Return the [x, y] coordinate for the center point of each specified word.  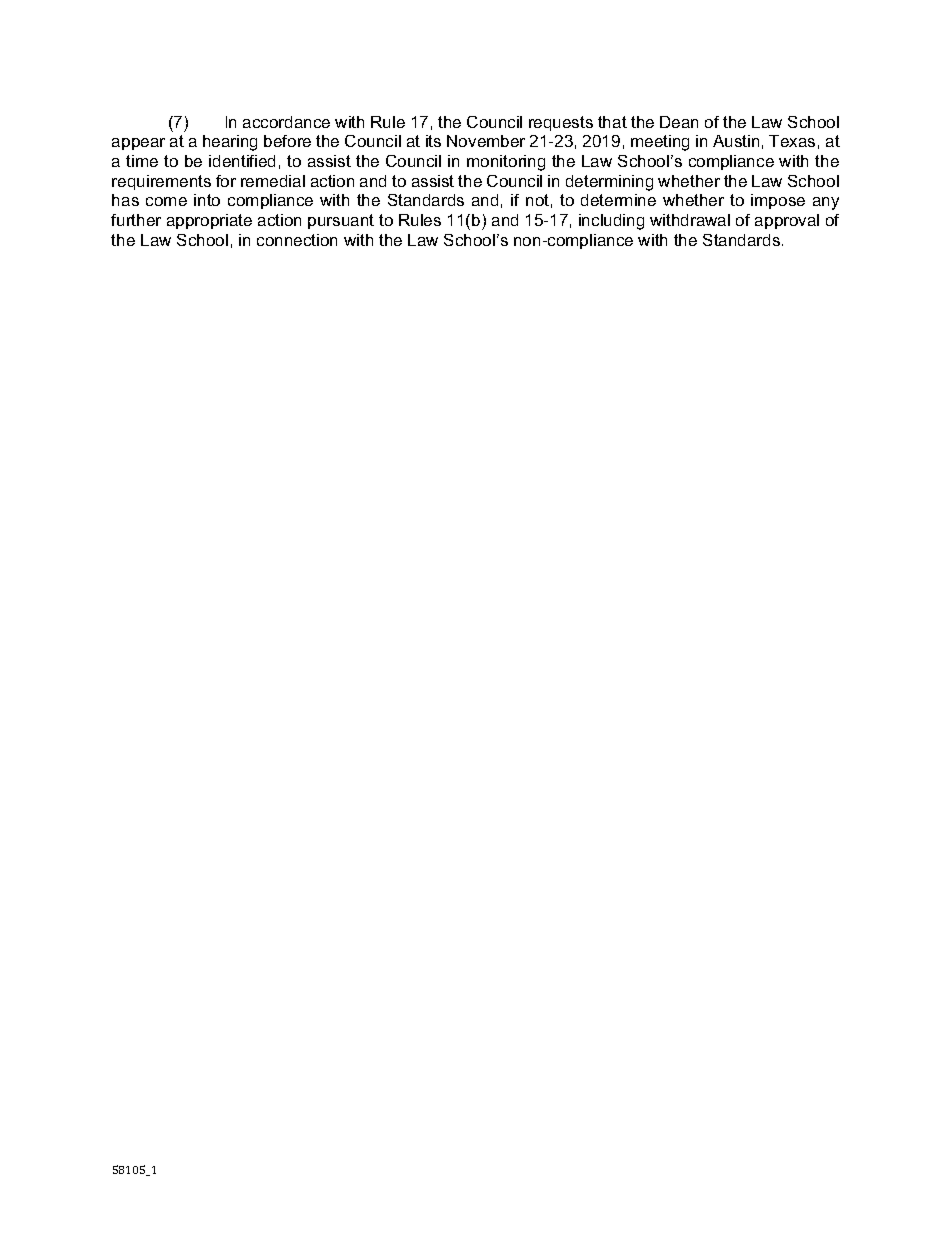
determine [618, 200]
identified [242, 161]
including [611, 222]
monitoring [506, 163]
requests [561, 123]
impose [778, 201]
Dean [679, 122]
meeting [660, 143]
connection [297, 240]
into [207, 200]
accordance [286, 122]
